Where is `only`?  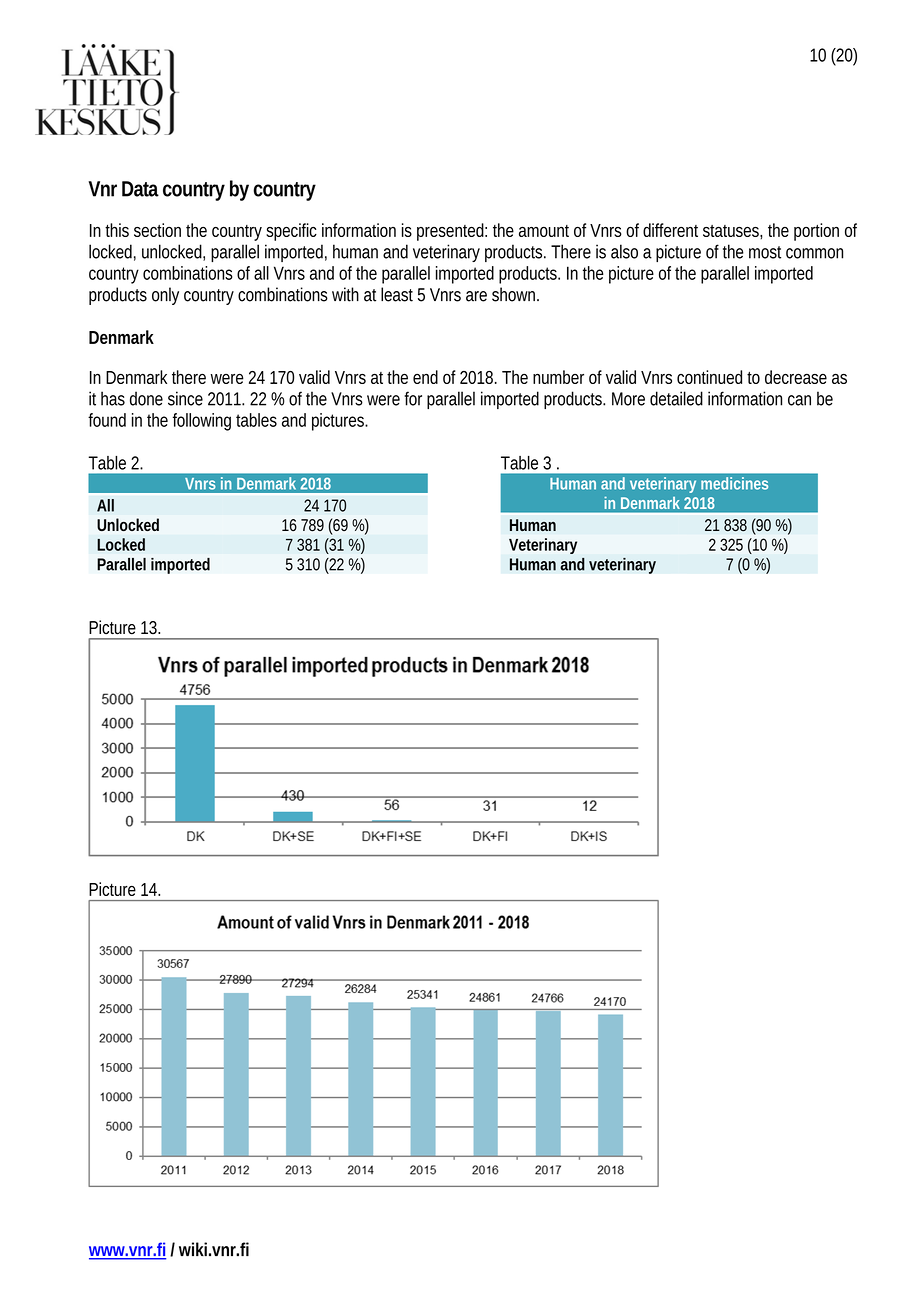 only is located at coordinates (165, 296).
